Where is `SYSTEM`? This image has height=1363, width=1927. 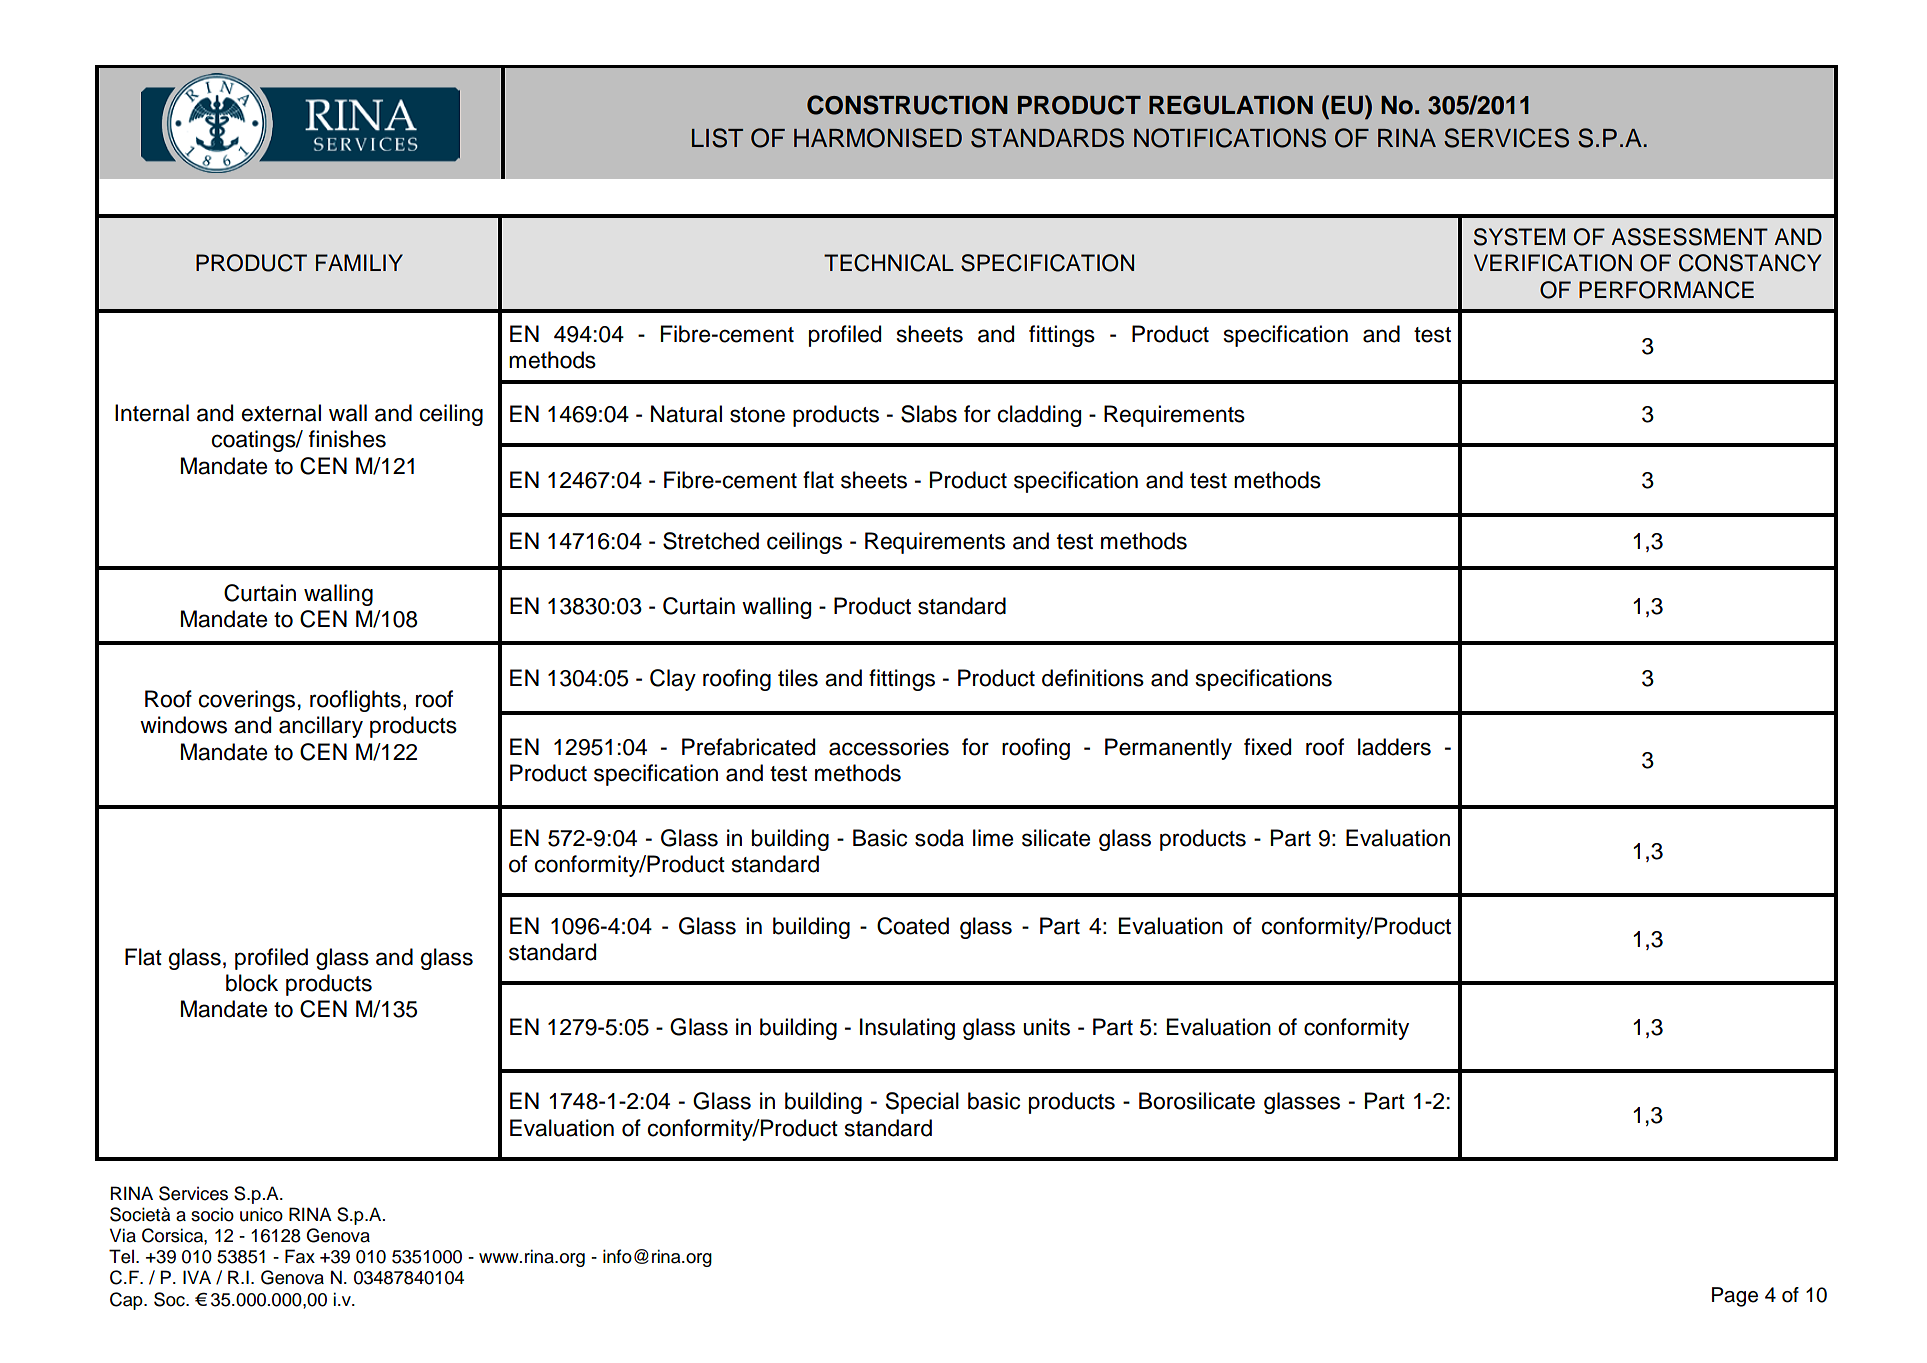
SYSTEM is located at coordinates (1519, 237).
